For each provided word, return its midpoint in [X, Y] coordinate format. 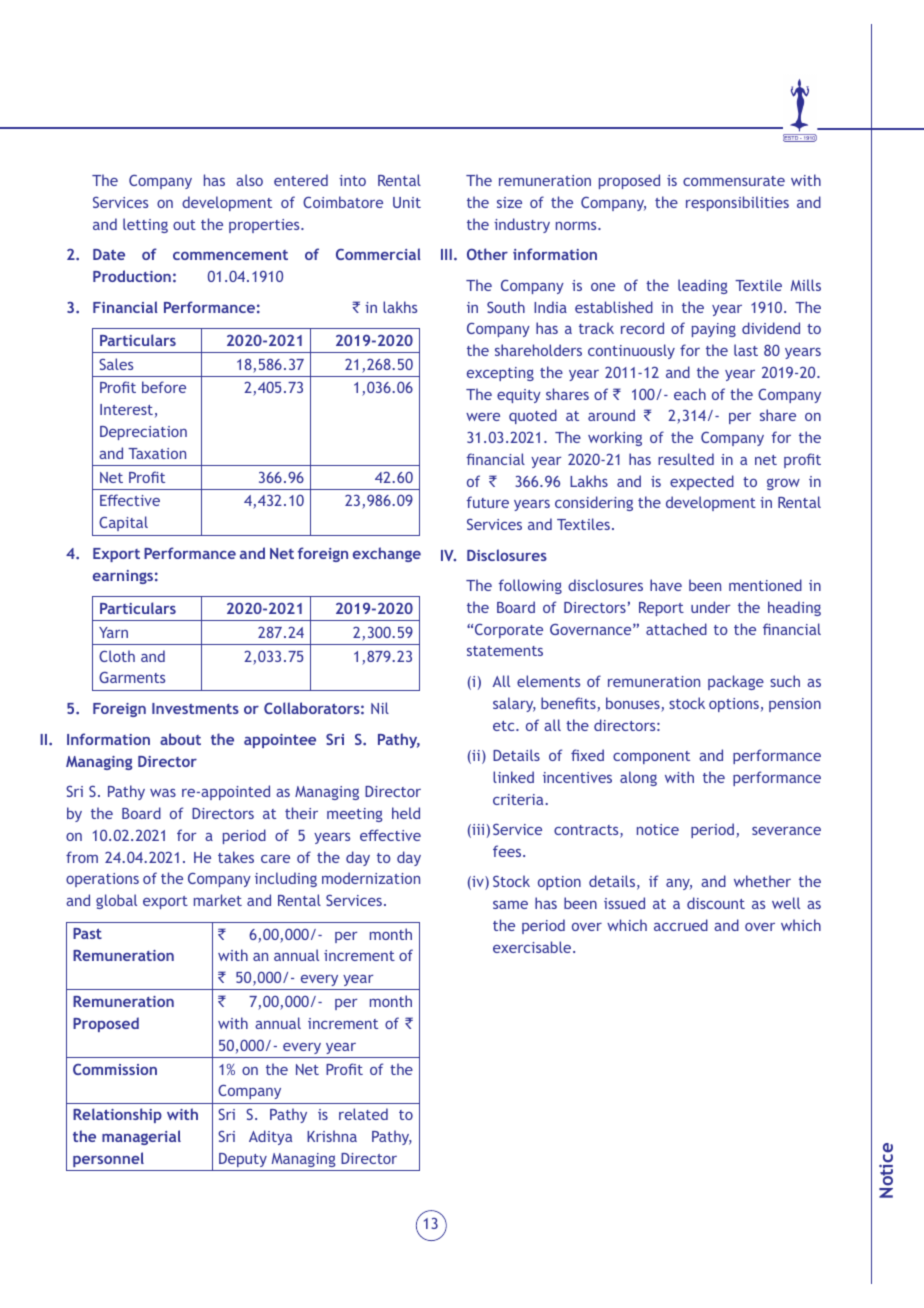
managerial [141, 1137]
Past [87, 933]
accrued [681, 925]
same [510, 905]
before [164, 387]
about [180, 739]
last [746, 350]
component [651, 757]
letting [145, 225]
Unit [407, 202]
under [710, 607]
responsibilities [737, 203]
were [483, 417]
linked [513, 777]
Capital [123, 523]
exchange [387, 554]
